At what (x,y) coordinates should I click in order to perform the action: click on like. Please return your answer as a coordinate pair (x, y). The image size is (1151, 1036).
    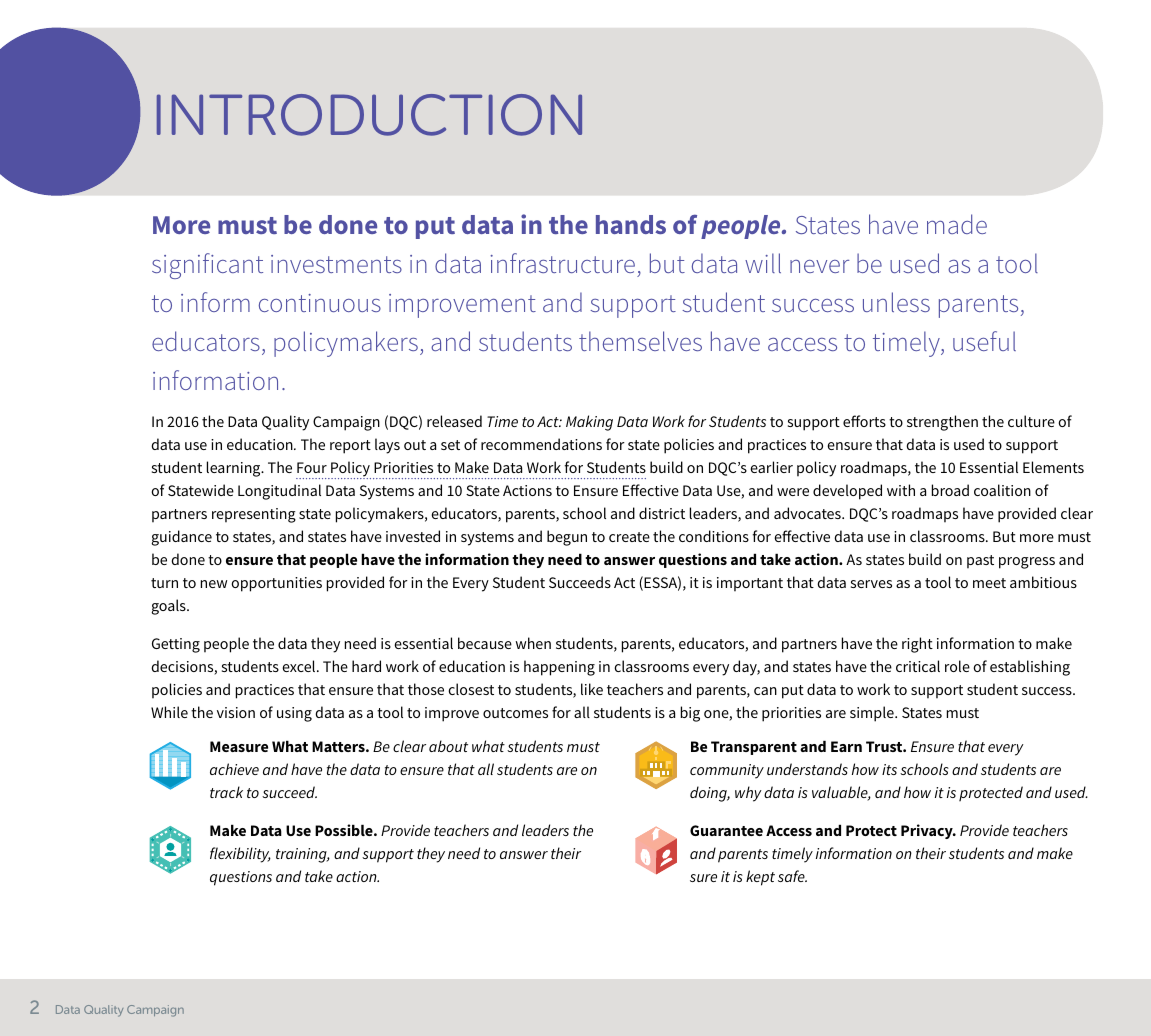
    Looking at the image, I should click on (592, 689).
